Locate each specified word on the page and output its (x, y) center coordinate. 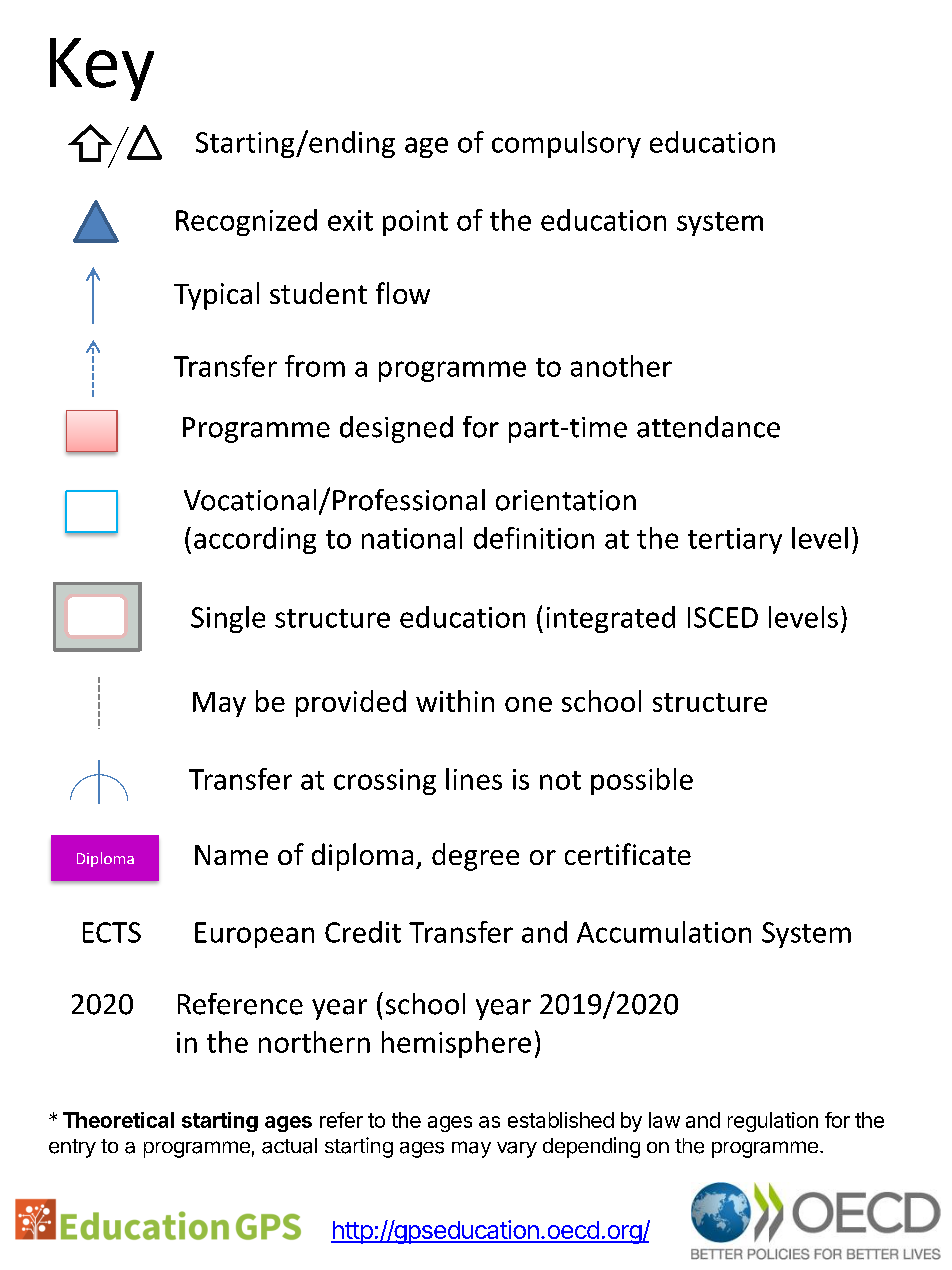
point (415, 223)
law (664, 1120)
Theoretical (118, 1120)
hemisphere (456, 1044)
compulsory (566, 144)
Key (102, 69)
